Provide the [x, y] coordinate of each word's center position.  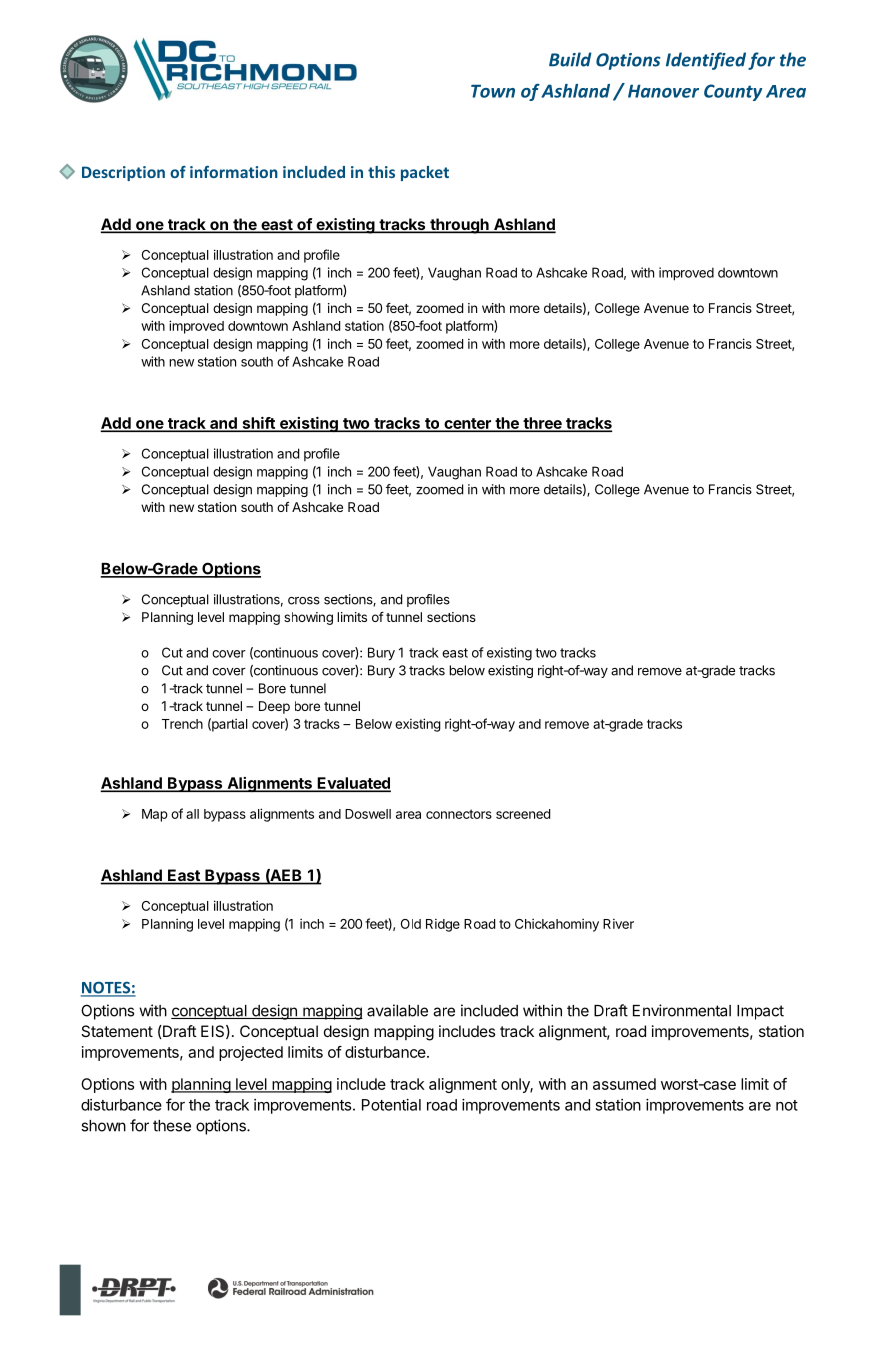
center [467, 424]
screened [523, 814]
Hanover [663, 91]
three [542, 424]
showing [308, 618]
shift [258, 424]
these [172, 1126]
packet [425, 173]
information [234, 172]
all [192, 814]
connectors [459, 814]
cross [304, 601]
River [618, 924]
